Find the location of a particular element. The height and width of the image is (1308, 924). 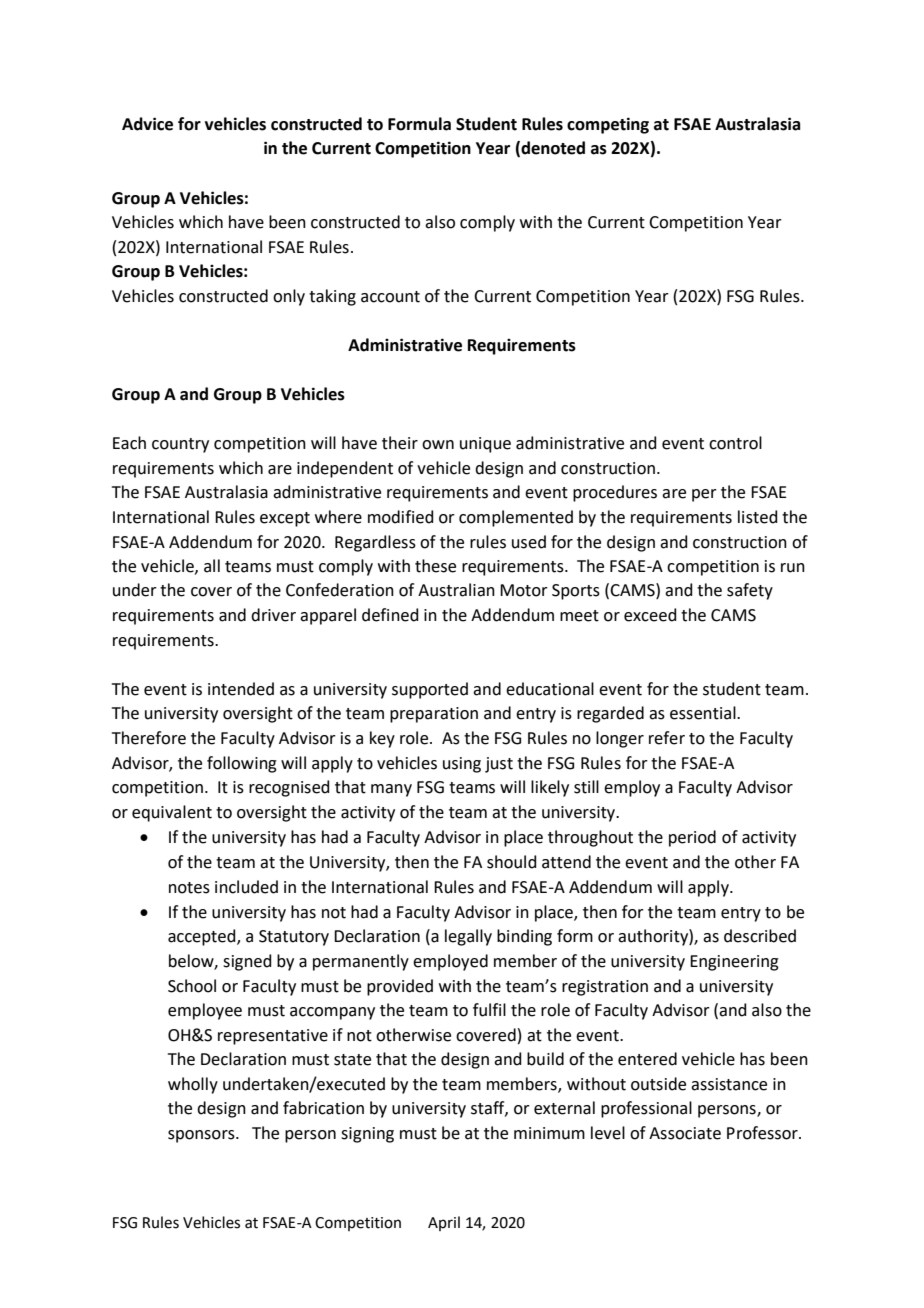

intended is located at coordinates (241, 689).
